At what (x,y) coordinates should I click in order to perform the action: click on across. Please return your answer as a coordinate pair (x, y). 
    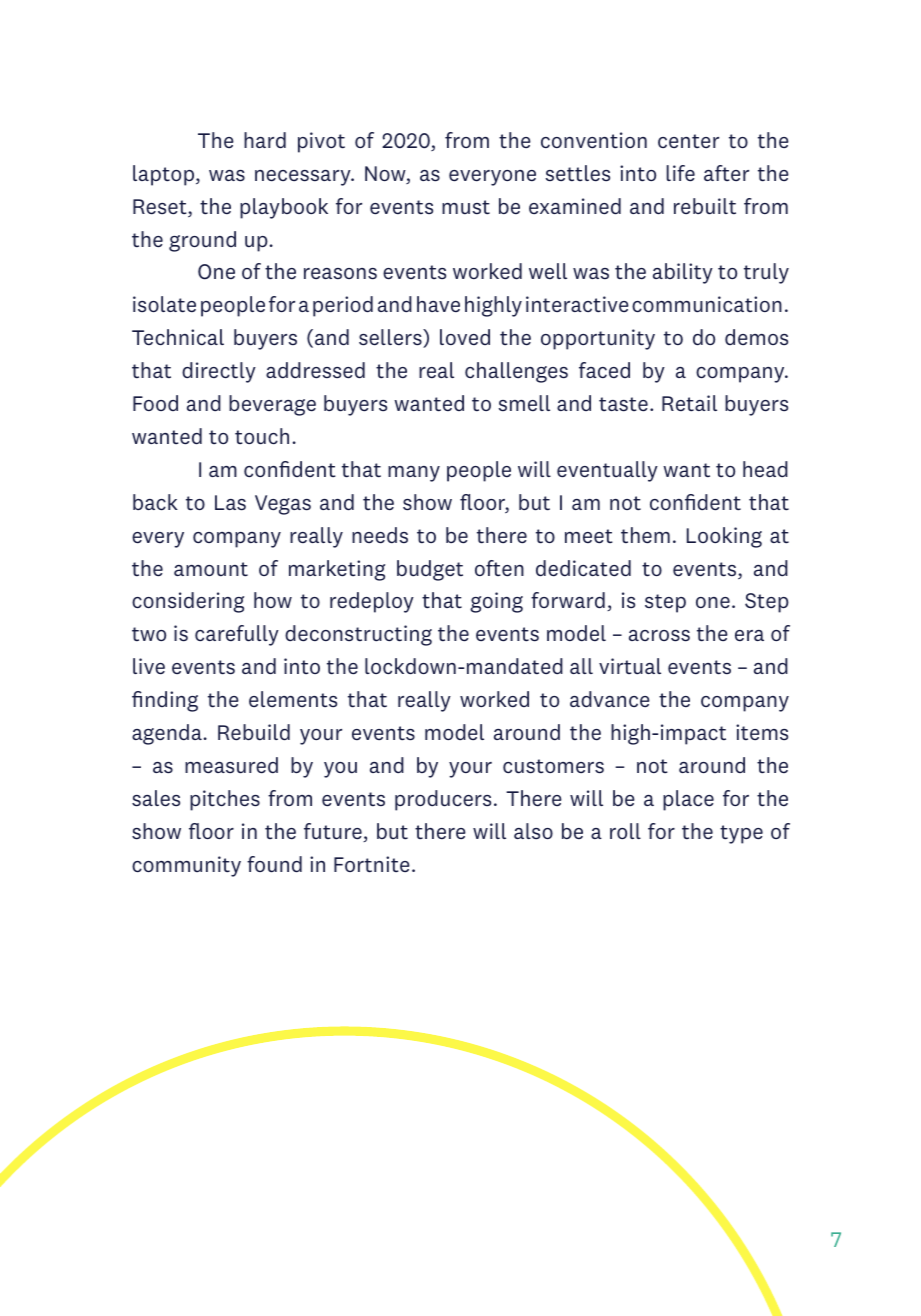
    Looking at the image, I should click on (659, 636).
